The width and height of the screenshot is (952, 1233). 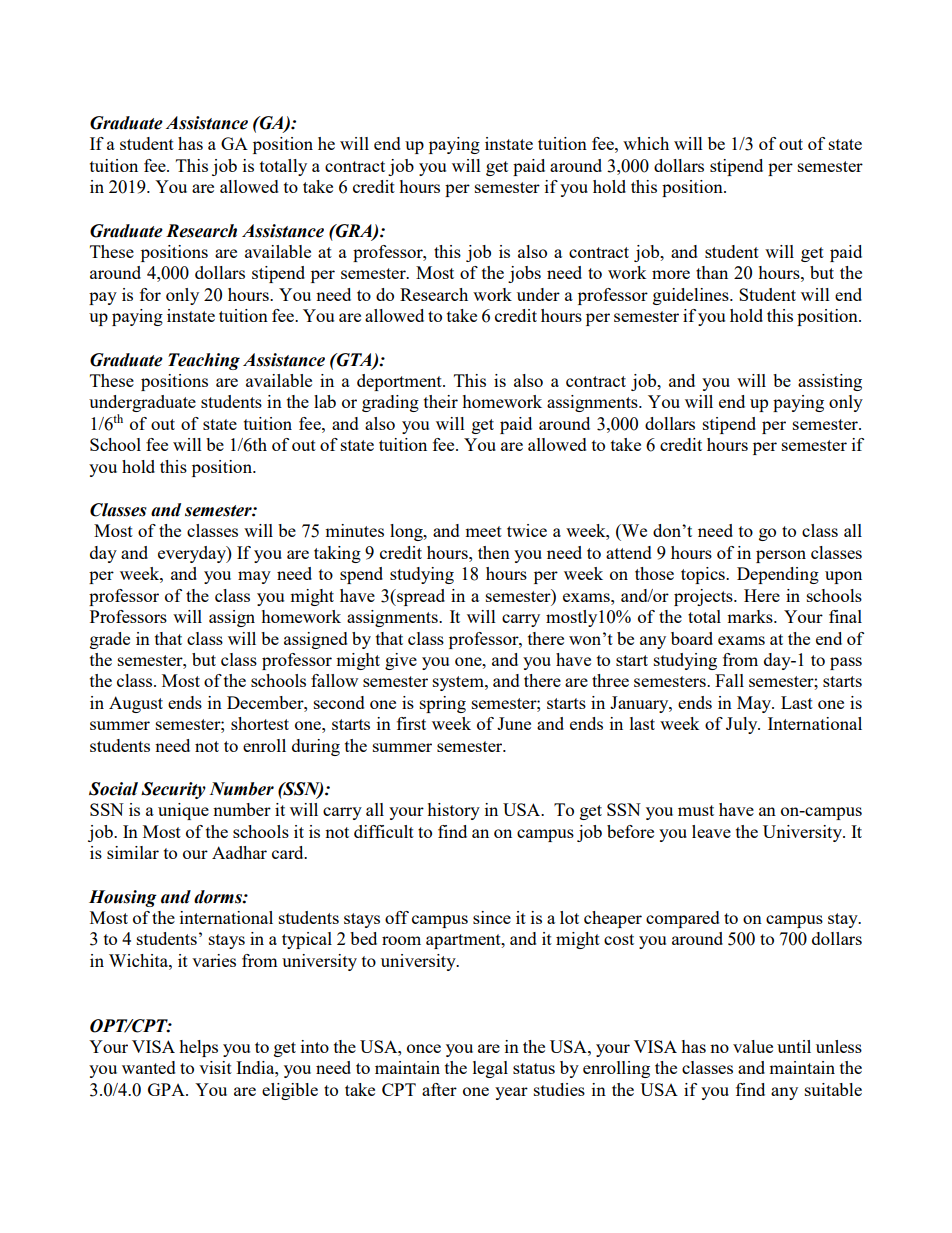 What do you see at coordinates (524, 274) in the screenshot?
I see `jobs` at bounding box center [524, 274].
